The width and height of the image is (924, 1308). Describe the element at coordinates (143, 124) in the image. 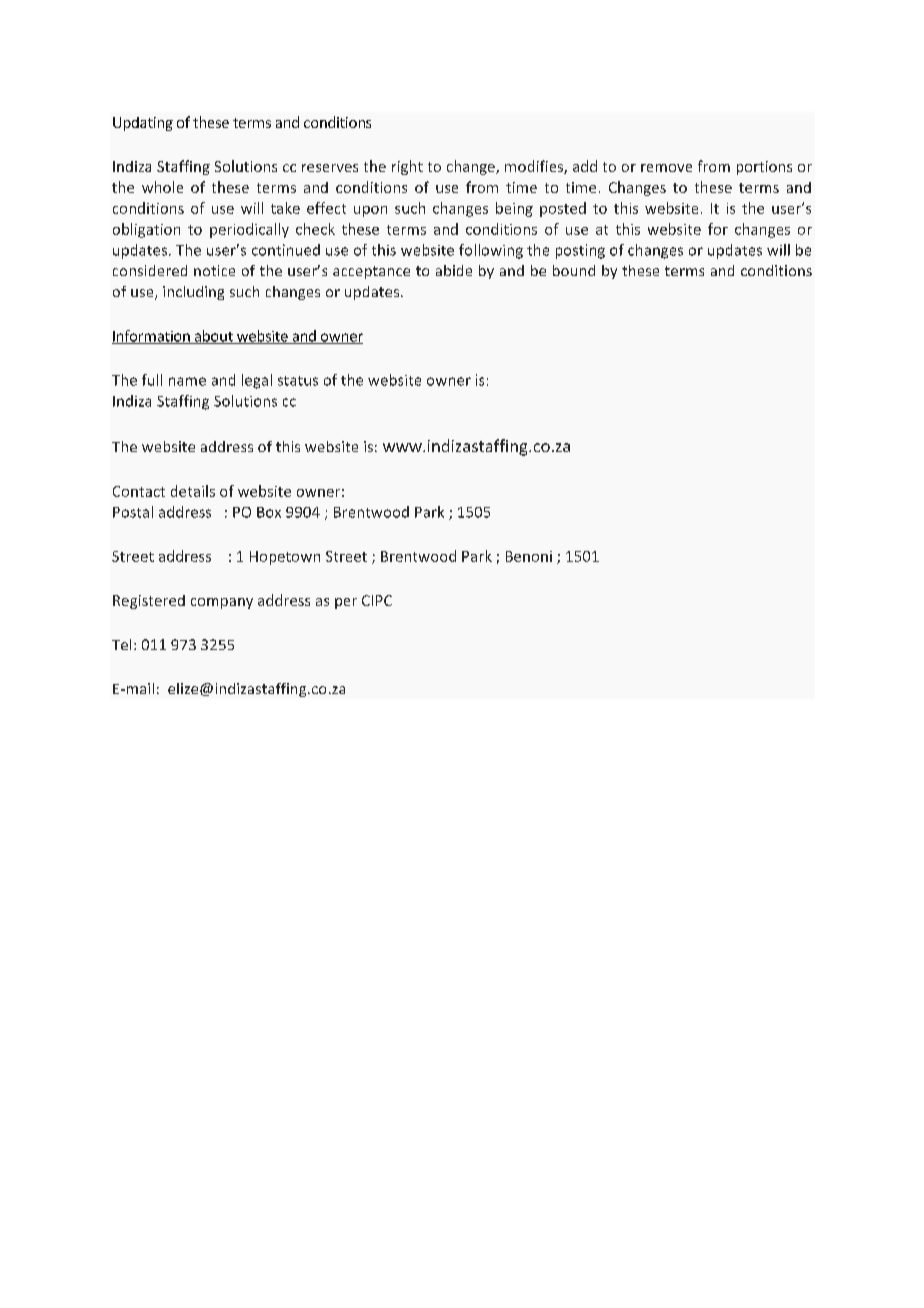

I see `Updating` at that location.
